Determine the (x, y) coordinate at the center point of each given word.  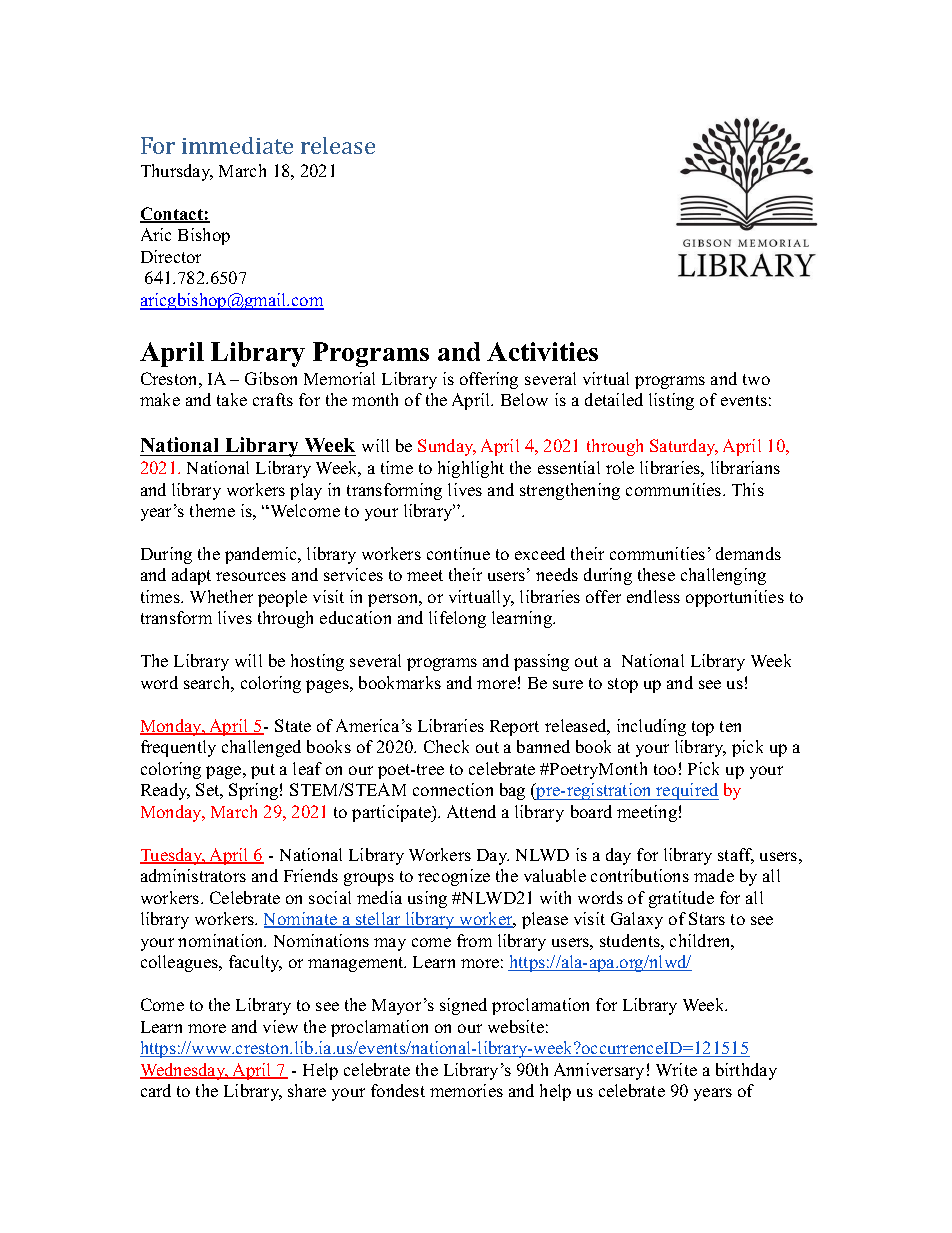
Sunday (447, 447)
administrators (193, 875)
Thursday (177, 172)
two (756, 379)
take (232, 399)
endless (653, 596)
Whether (221, 596)
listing (671, 401)
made (714, 875)
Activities (542, 351)
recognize (454, 877)
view (280, 1026)
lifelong (457, 619)
